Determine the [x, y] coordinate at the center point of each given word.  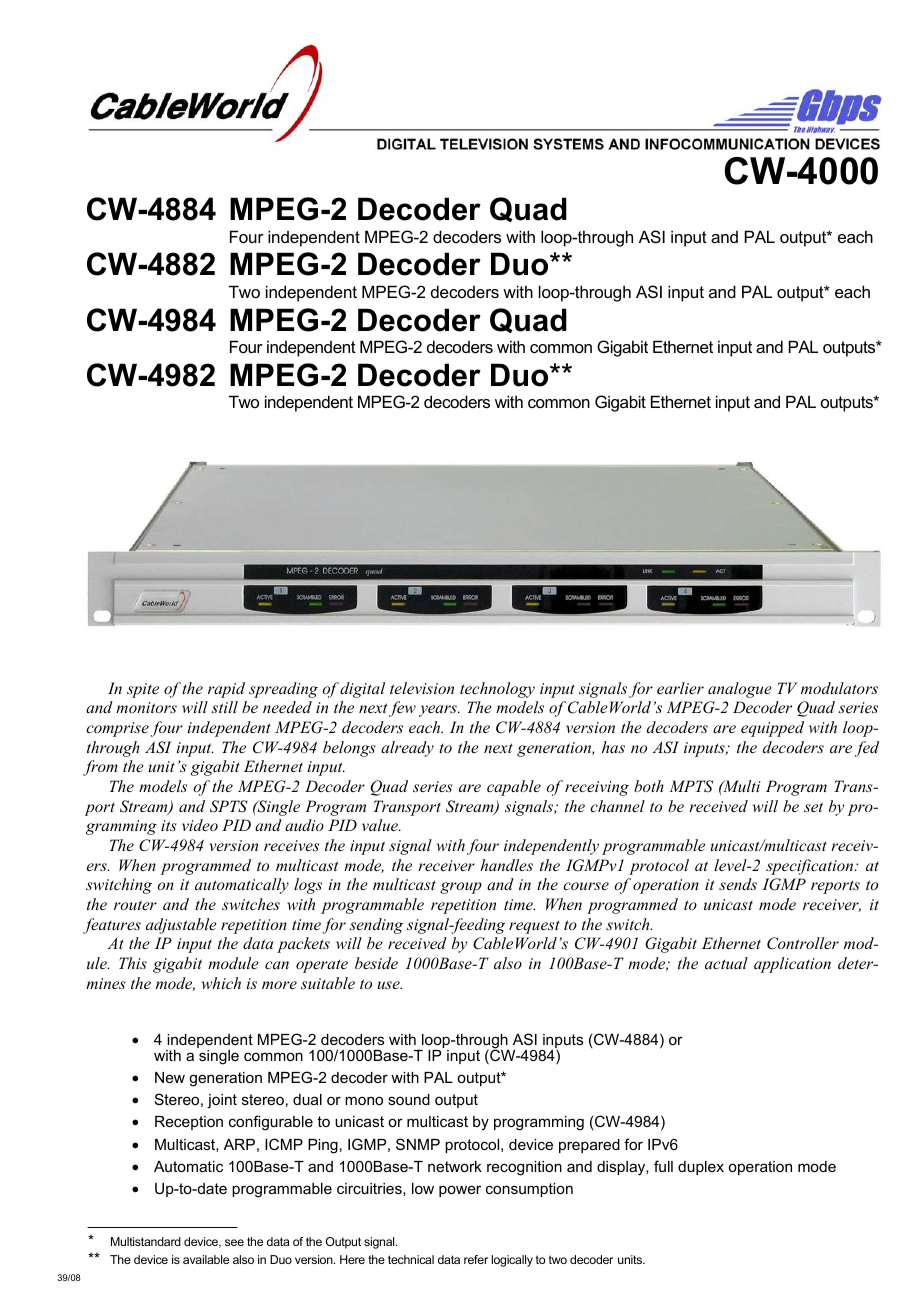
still [224, 707]
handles [506, 865]
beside [376, 963]
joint [222, 1101]
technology [497, 690]
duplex [701, 1168]
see [234, 1242]
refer [476, 1259]
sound [409, 1099]
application [792, 965]
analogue [740, 690]
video [200, 825]
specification [811, 867]
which [221, 983]
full [663, 1166]
